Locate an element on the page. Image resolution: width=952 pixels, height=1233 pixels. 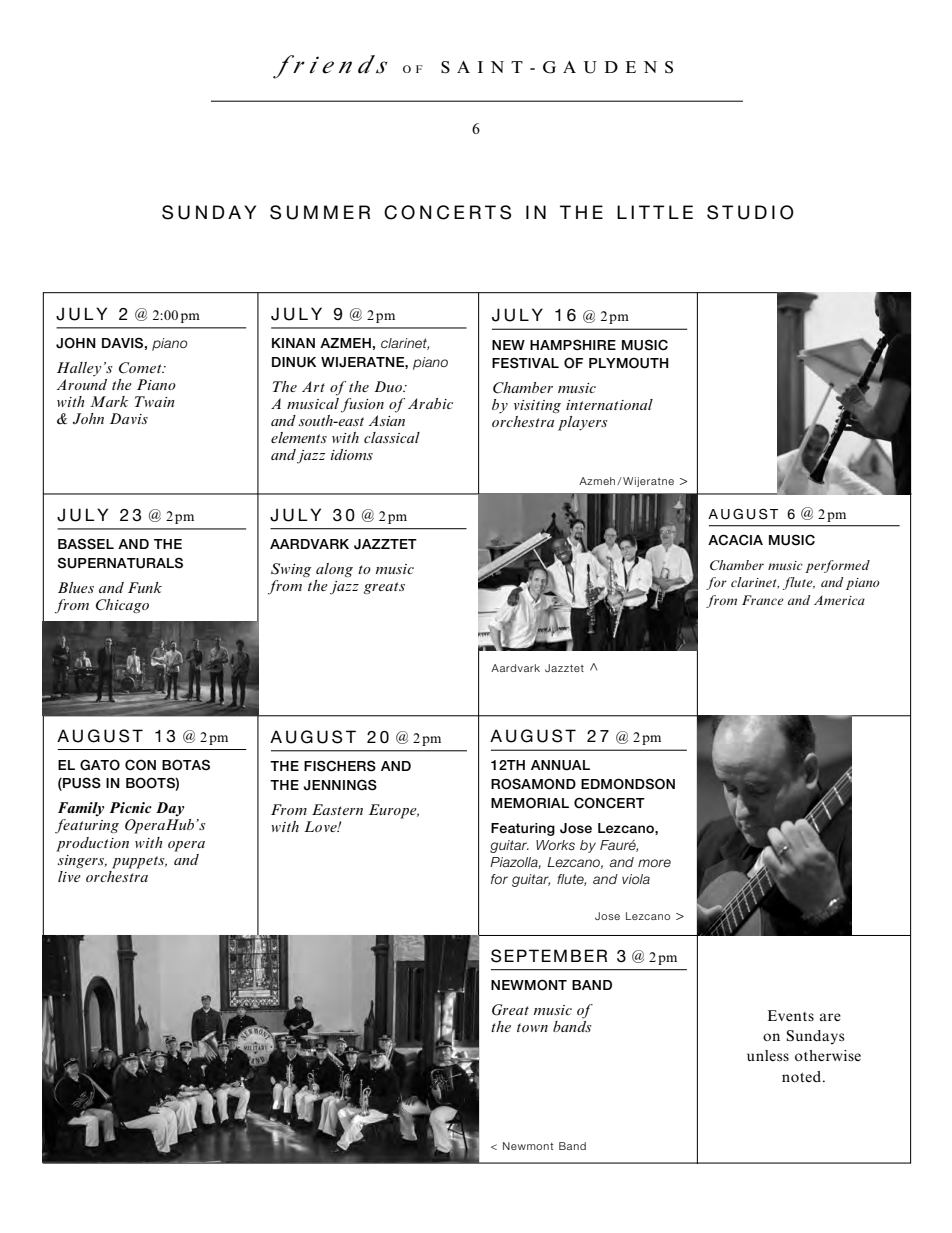
ANNUAL is located at coordinates (560, 765).
